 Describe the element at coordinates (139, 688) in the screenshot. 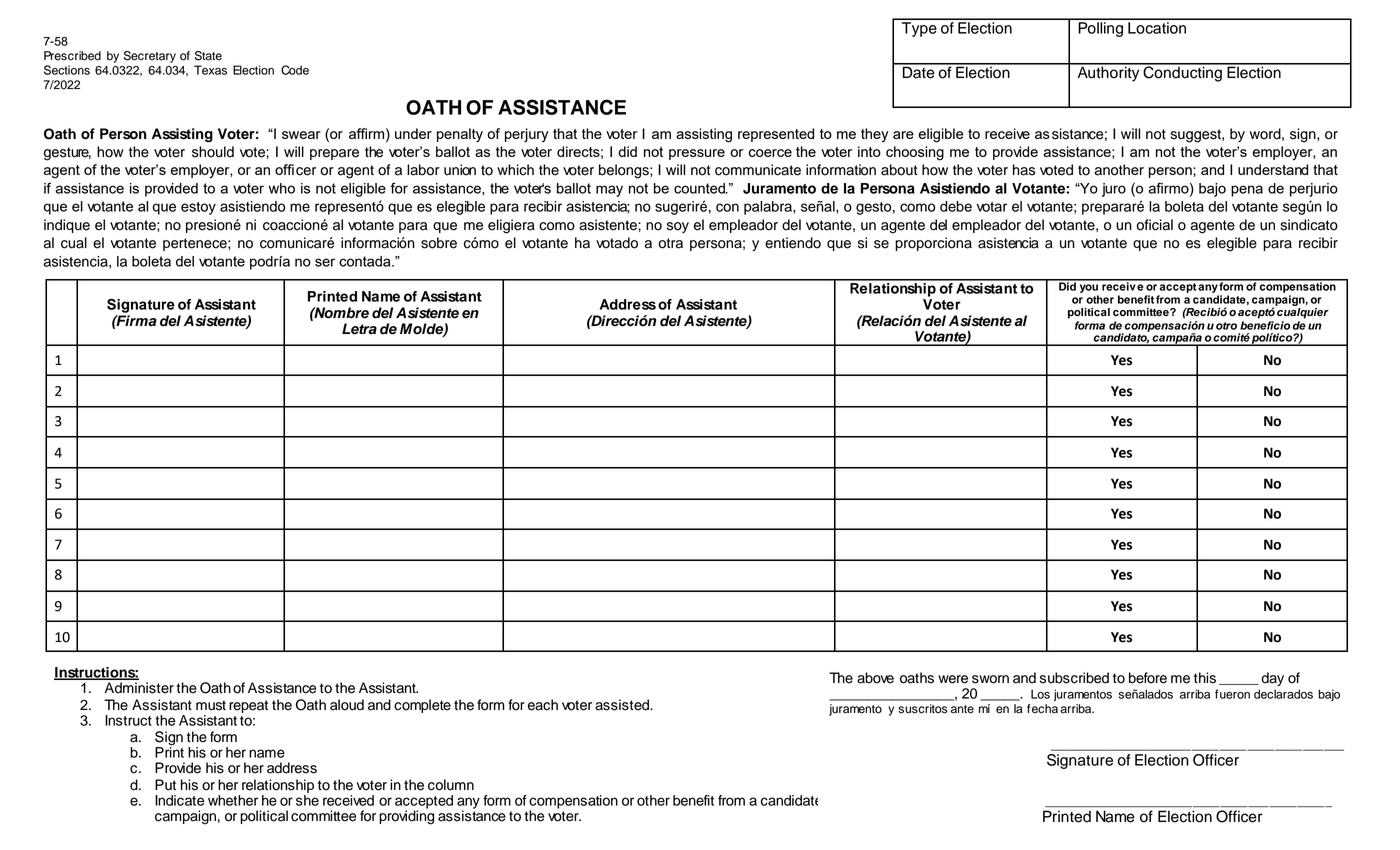

I see `Administer` at that location.
